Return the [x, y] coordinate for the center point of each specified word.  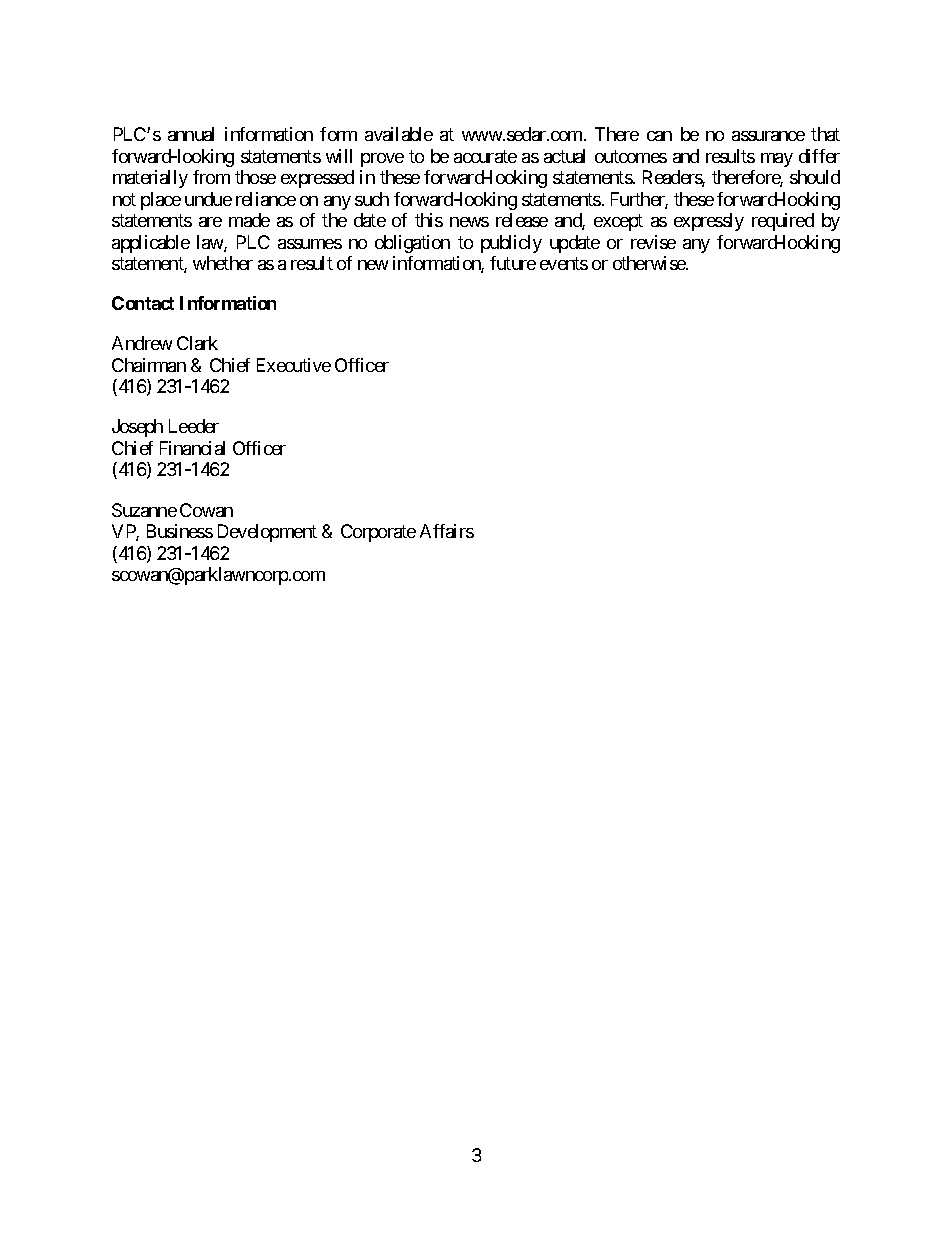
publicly [511, 244]
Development [267, 533]
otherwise [650, 263]
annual [191, 134]
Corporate [378, 533]
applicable [151, 244]
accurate [485, 156]
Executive [294, 365]
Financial [192, 448]
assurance [768, 136]
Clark [197, 343]
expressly [709, 222]
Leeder [194, 426]
